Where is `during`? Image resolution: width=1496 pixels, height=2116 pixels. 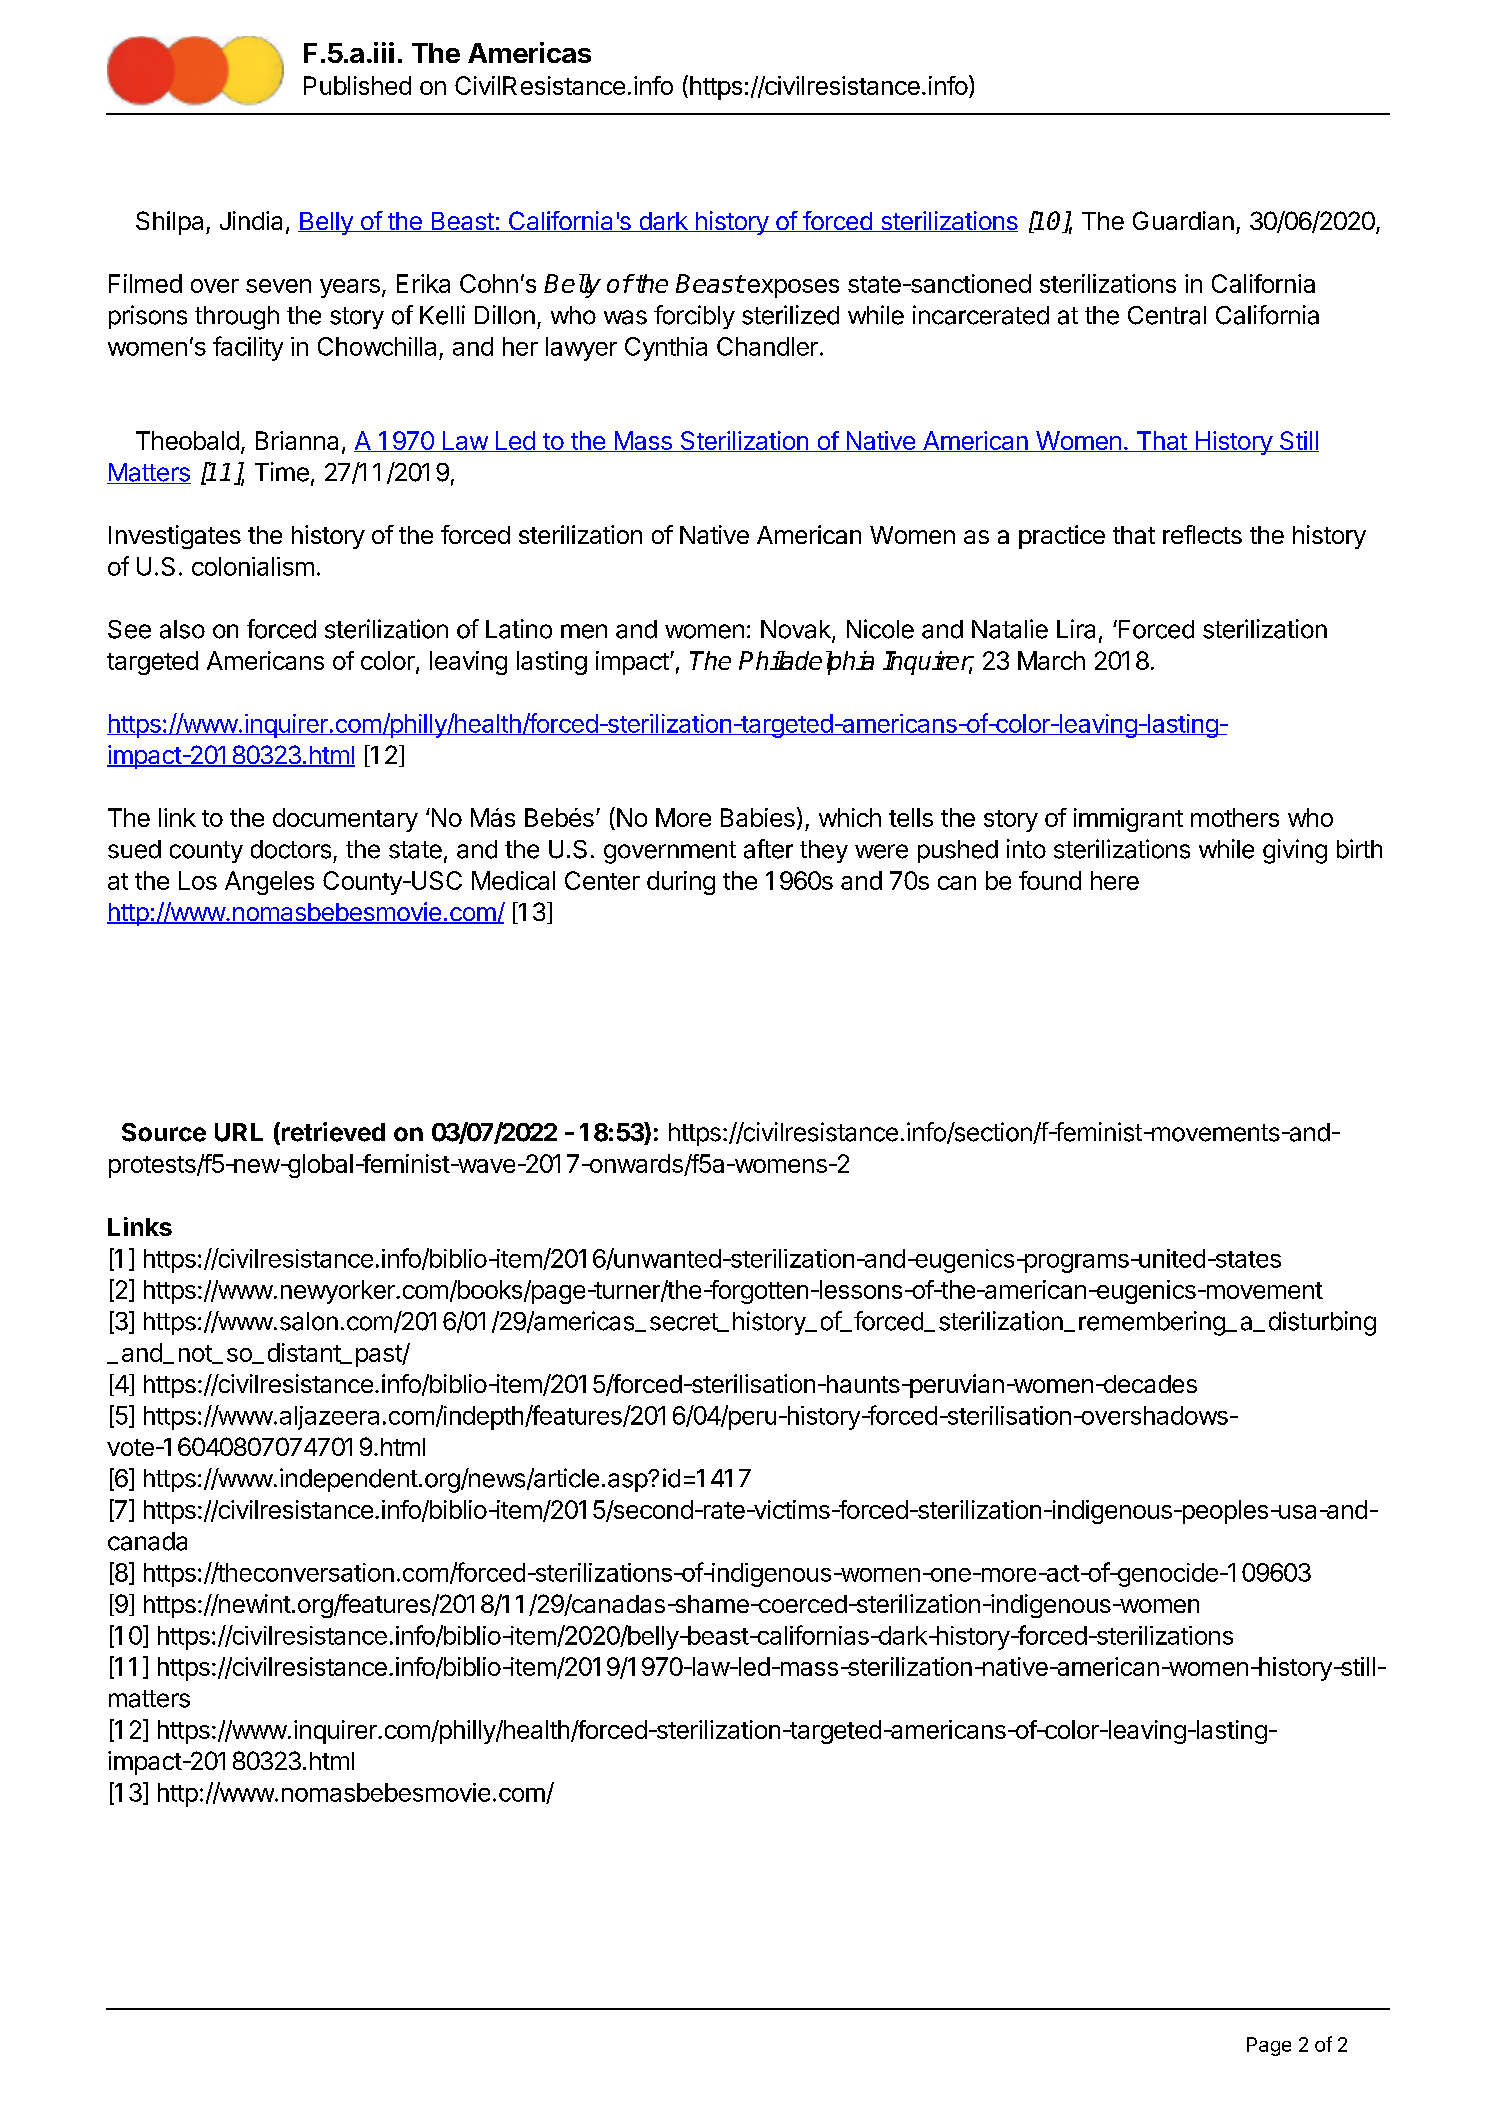
during is located at coordinates (681, 883).
